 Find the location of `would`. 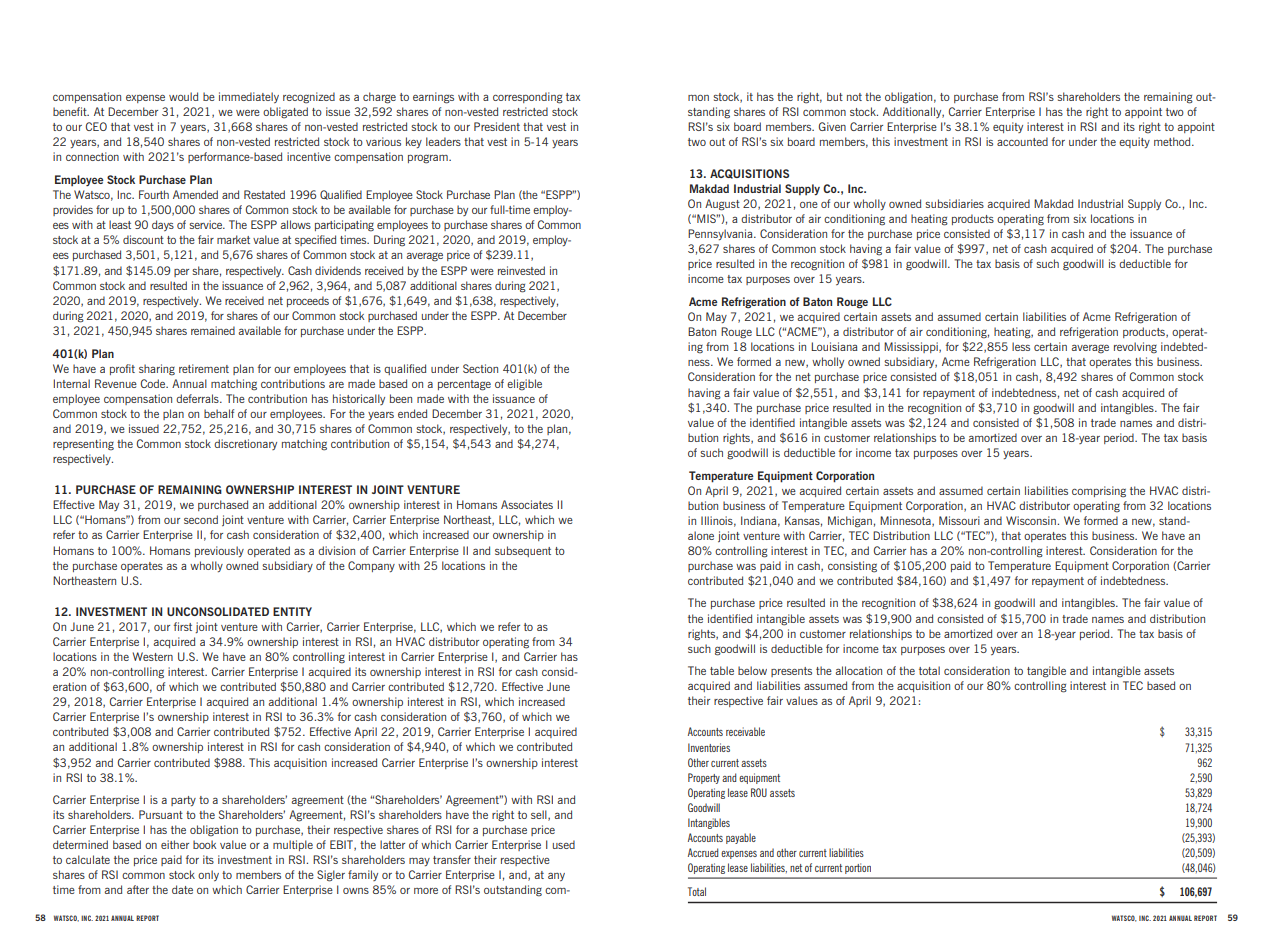

would is located at coordinates (183, 96).
